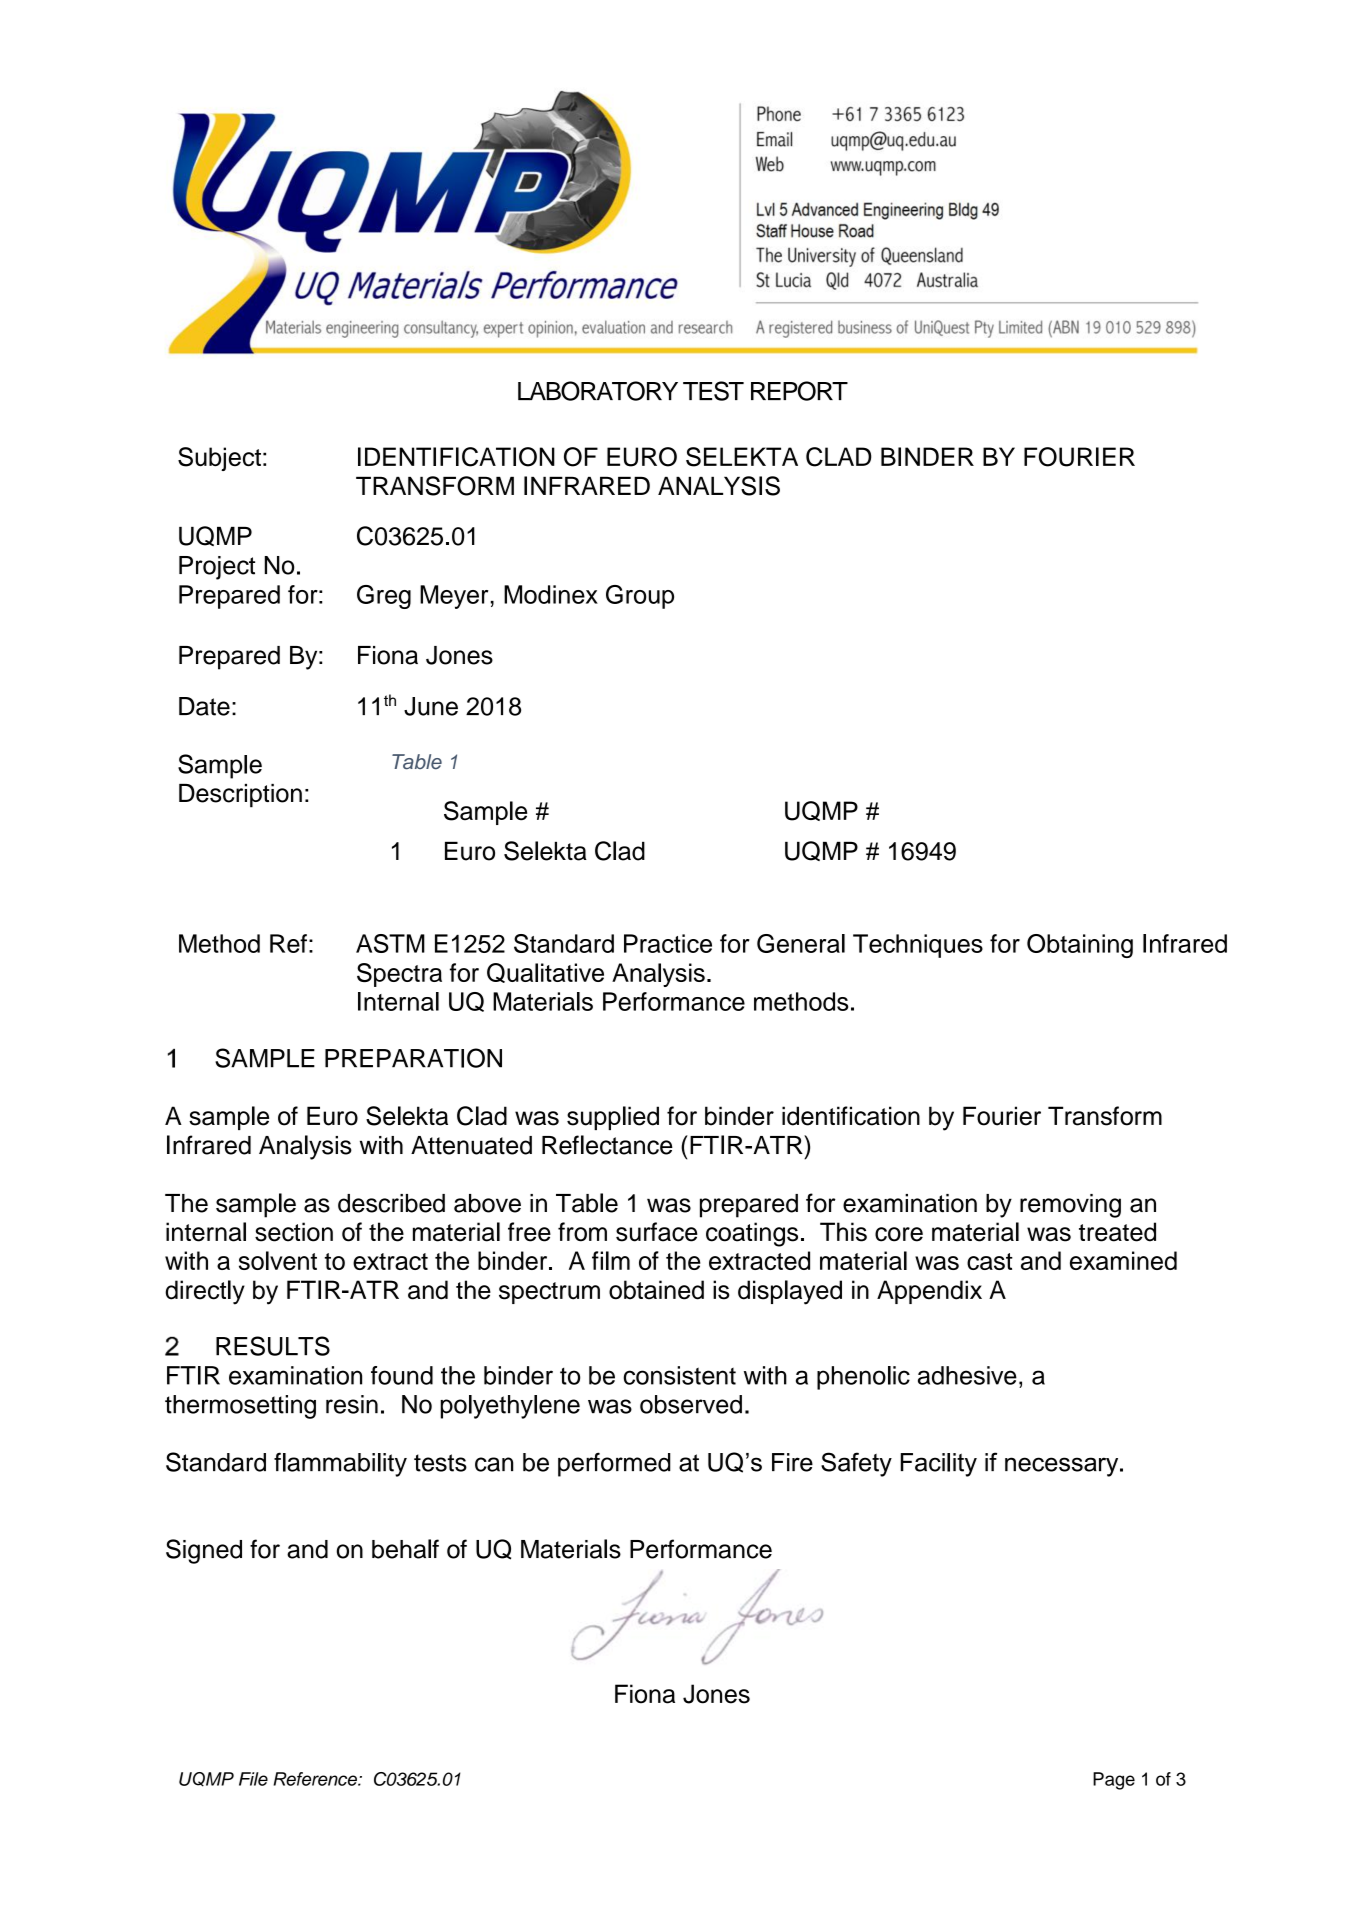  Describe the element at coordinates (1114, 1781) in the screenshot. I see `Page` at that location.
